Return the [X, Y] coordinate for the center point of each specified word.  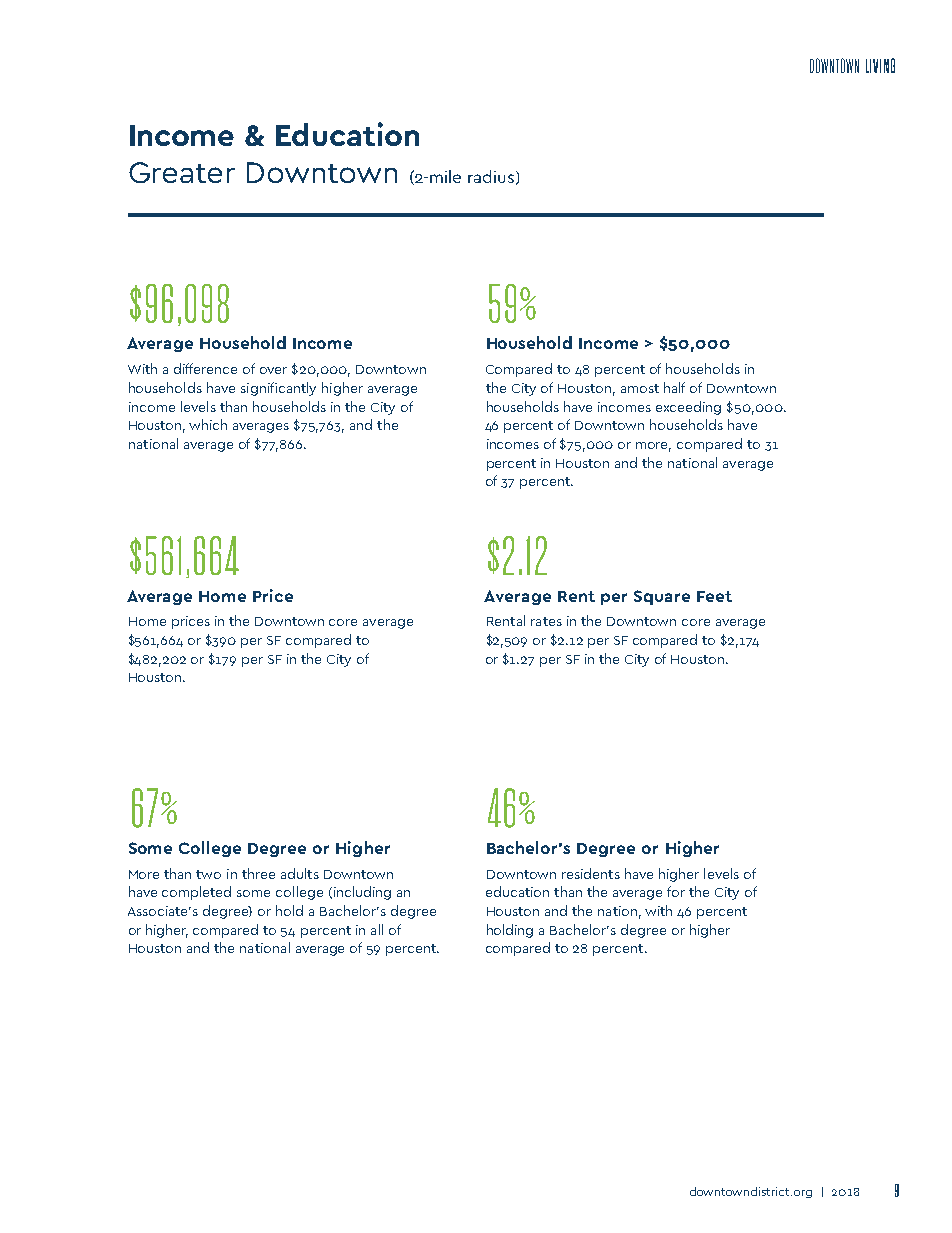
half [674, 387]
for [676, 891]
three [258, 873]
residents [591, 873]
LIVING [880, 65]
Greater [182, 172]
